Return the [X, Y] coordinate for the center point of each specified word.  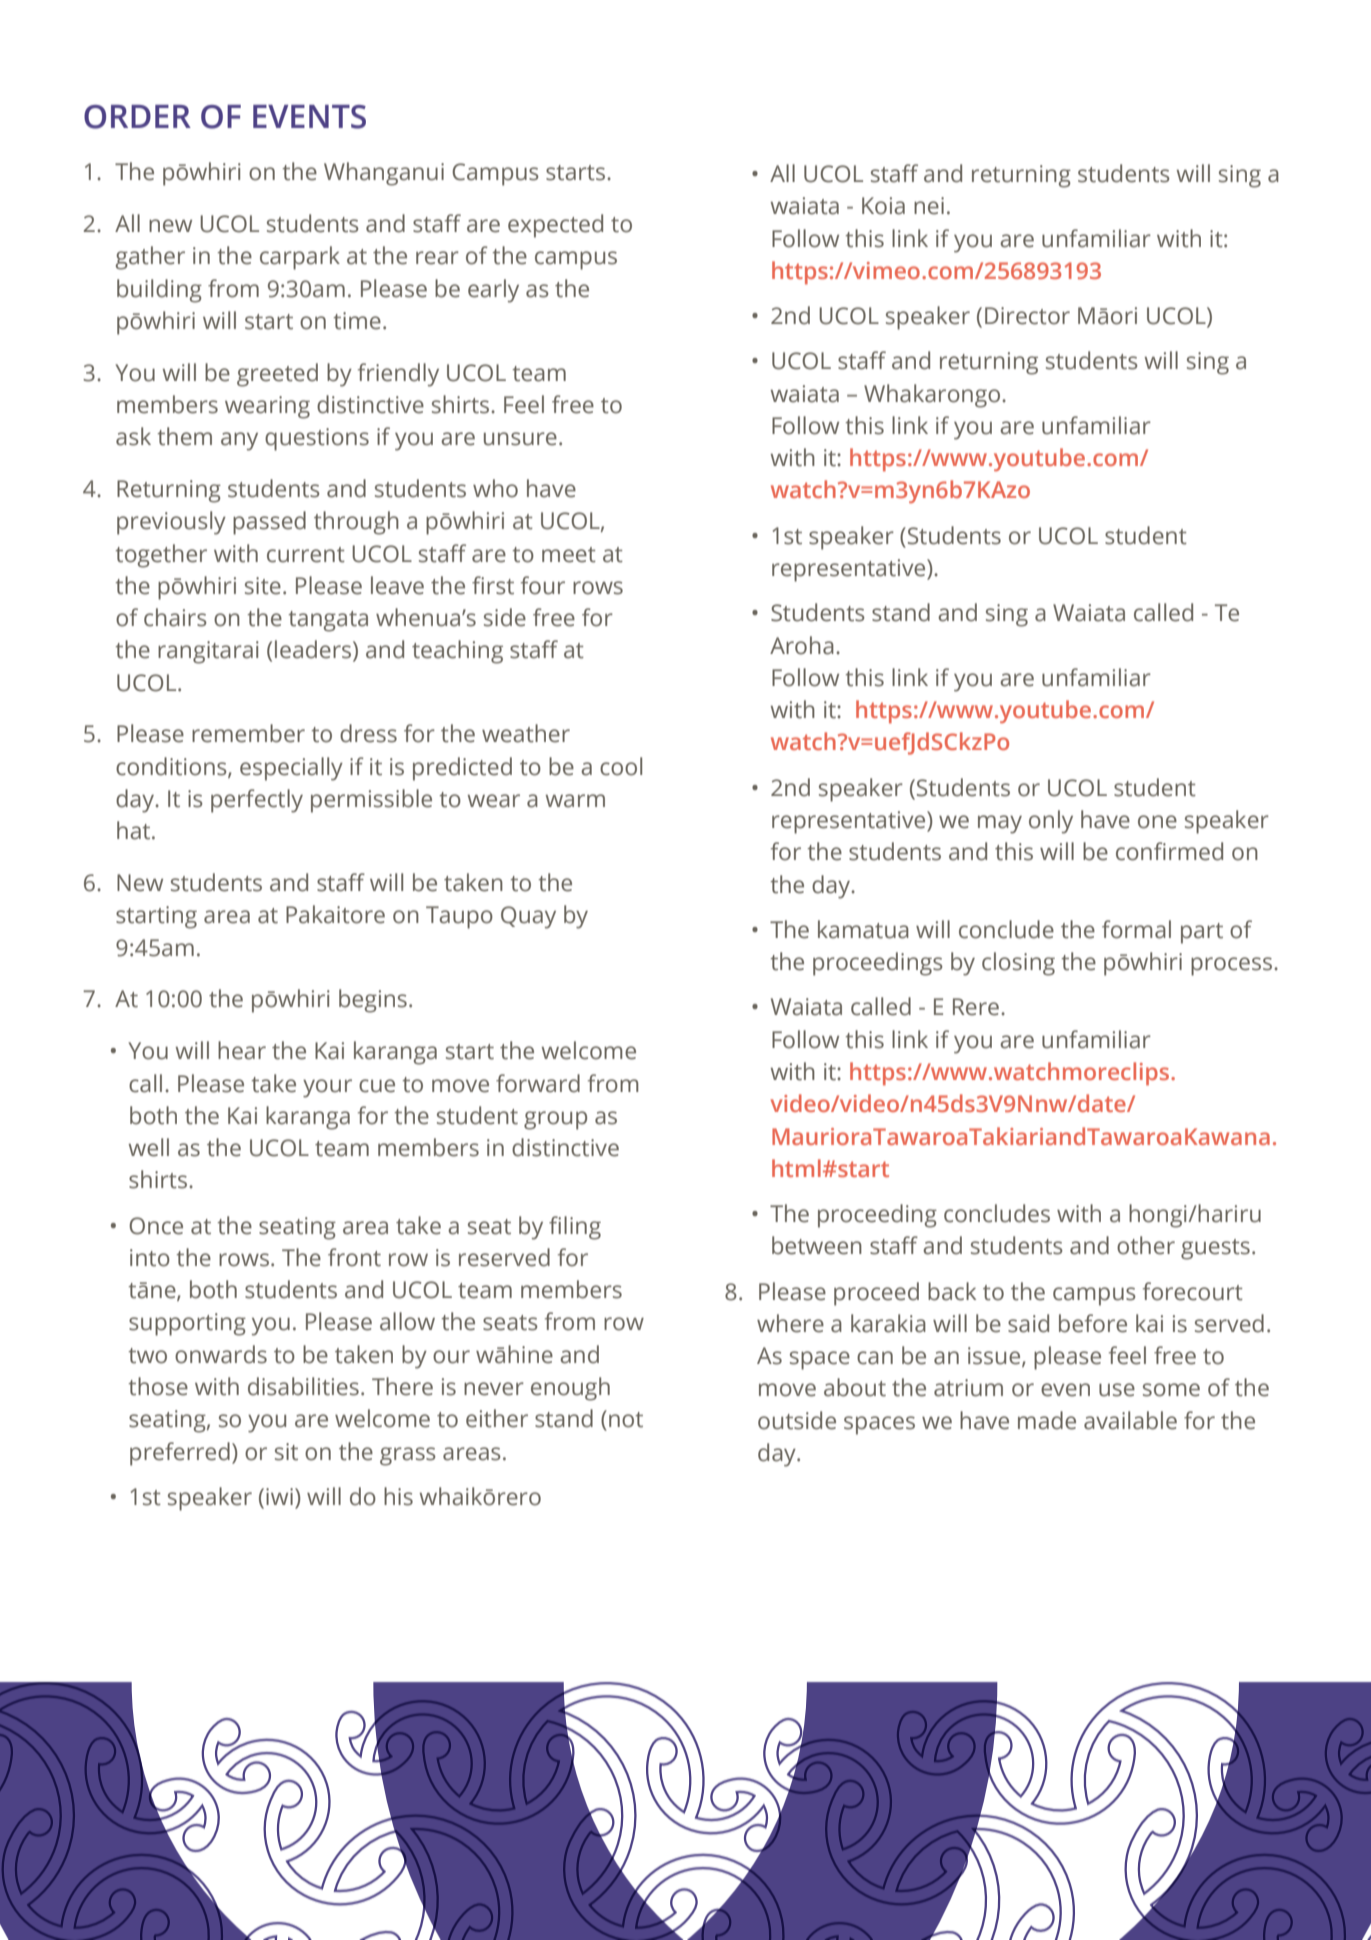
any [239, 441]
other [1146, 1245]
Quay [528, 917]
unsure [520, 439]
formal [1136, 929]
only [1051, 822]
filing [575, 1228]
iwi [279, 1496]
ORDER [137, 117]
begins [373, 1001]
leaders [314, 650]
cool [621, 766]
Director [1027, 316]
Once [156, 1226]
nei [929, 206]
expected [555, 226]
